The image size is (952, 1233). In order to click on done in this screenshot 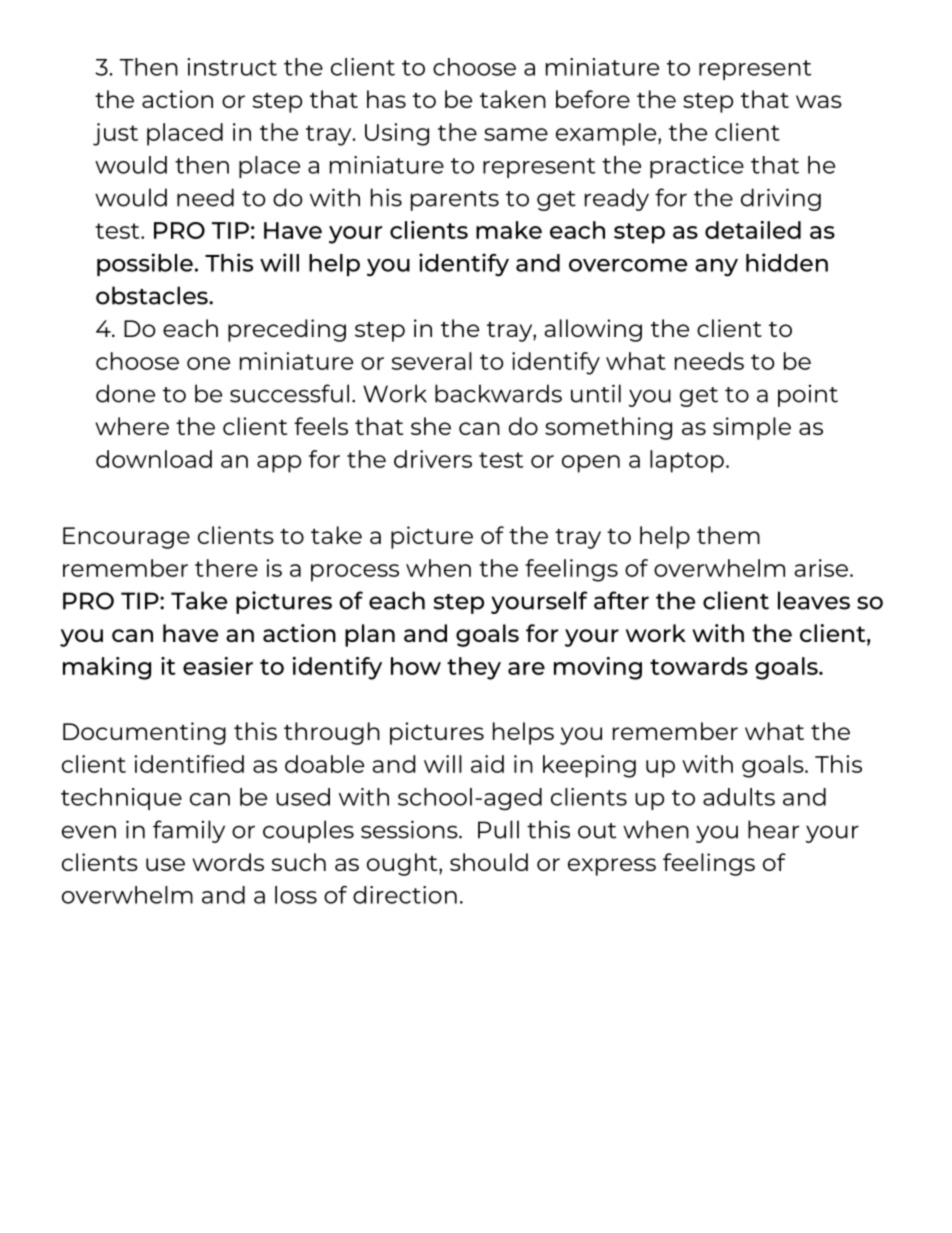, I will do `click(125, 393)`.
